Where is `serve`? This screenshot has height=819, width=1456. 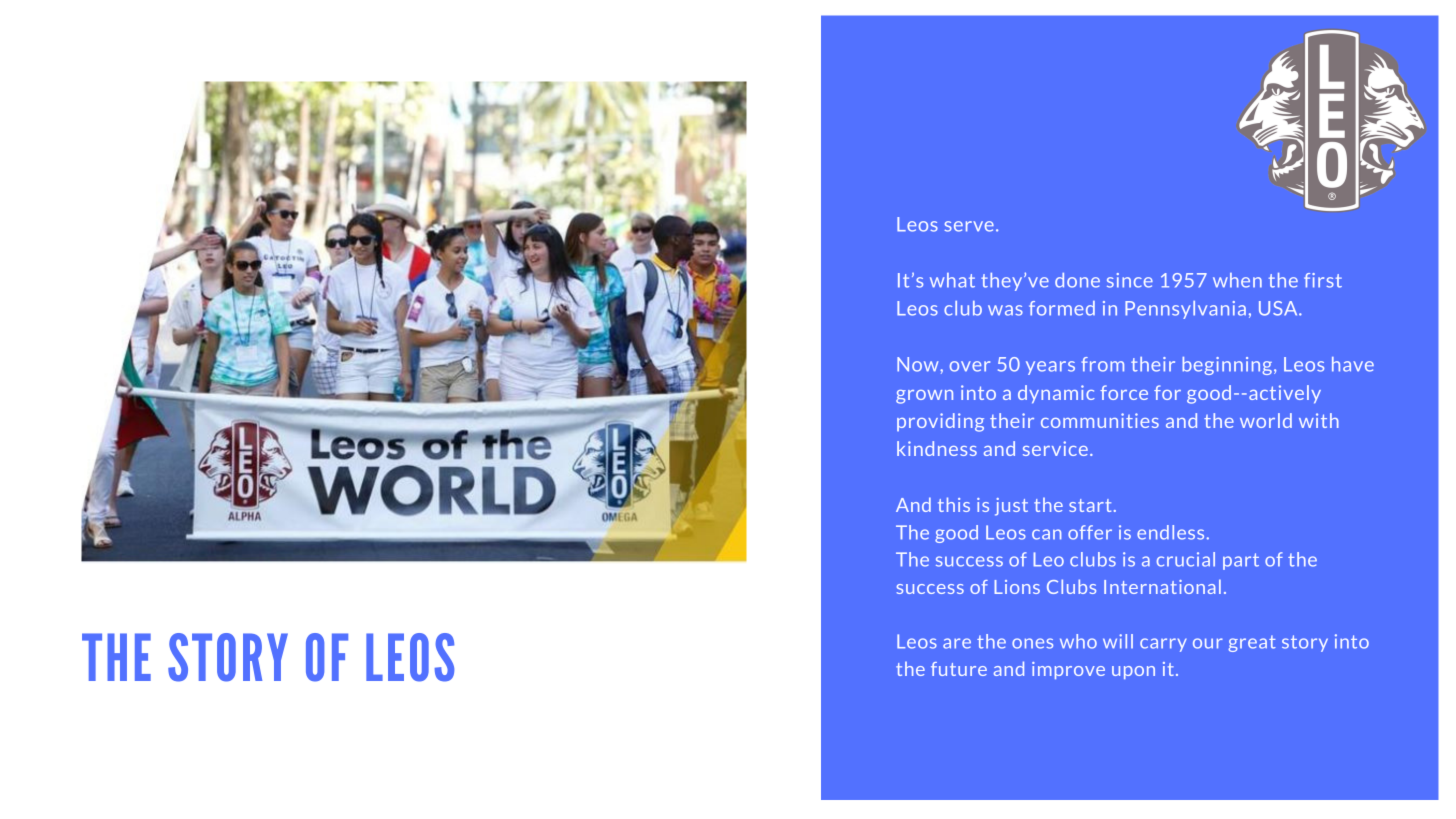 serve is located at coordinates (969, 226).
